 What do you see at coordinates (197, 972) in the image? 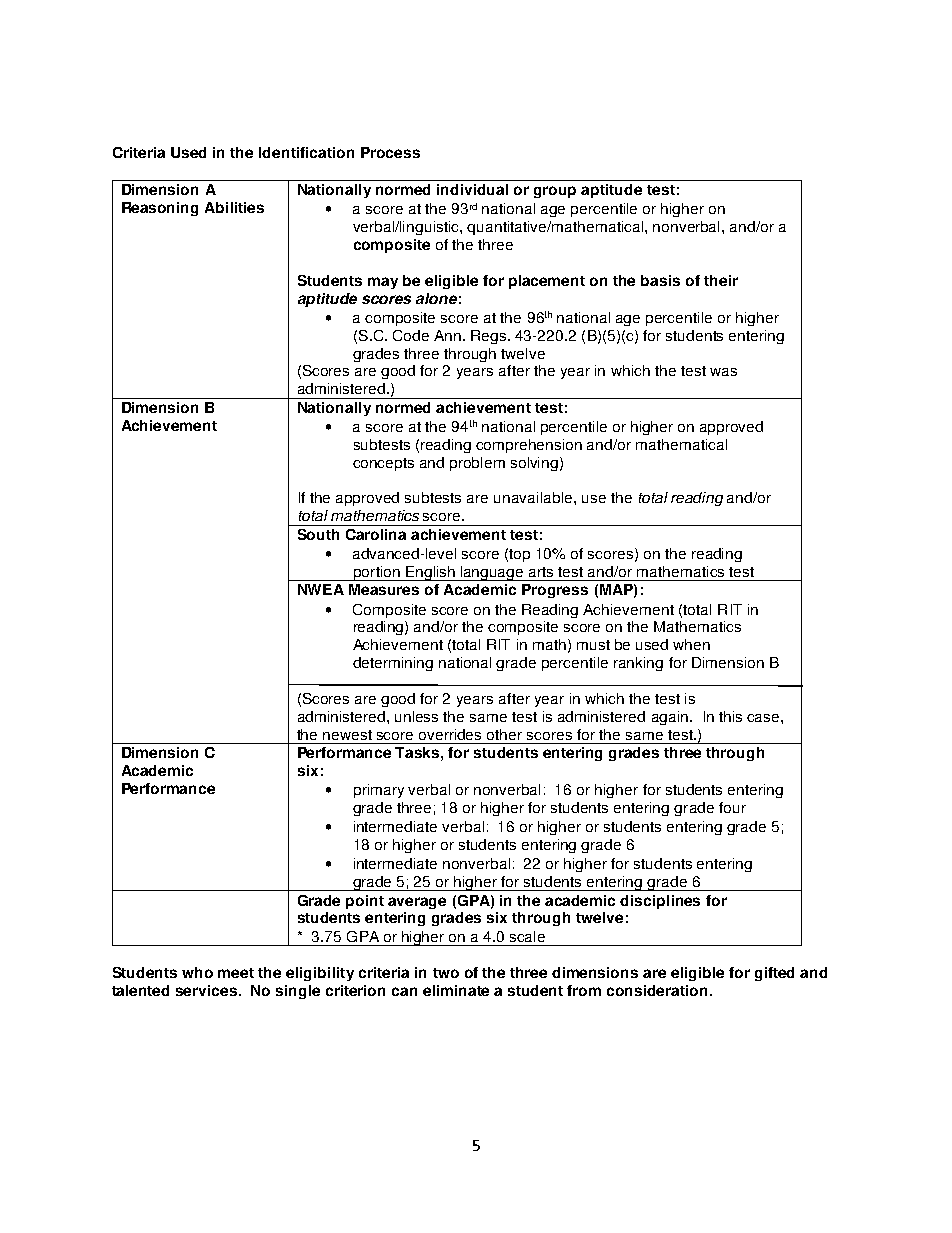
I see `who` at bounding box center [197, 972].
